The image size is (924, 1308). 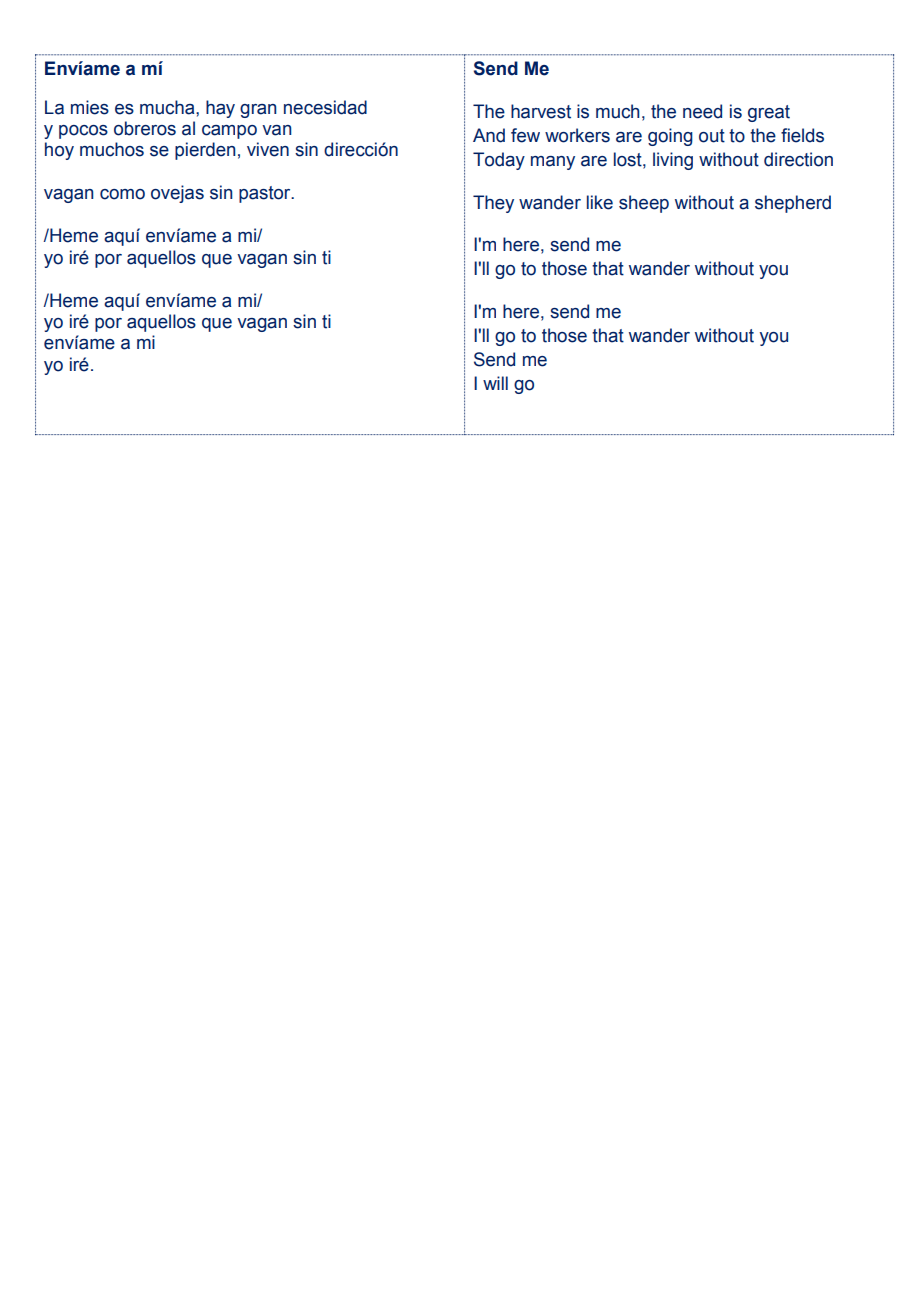 I want to click on como, so click(x=122, y=194).
